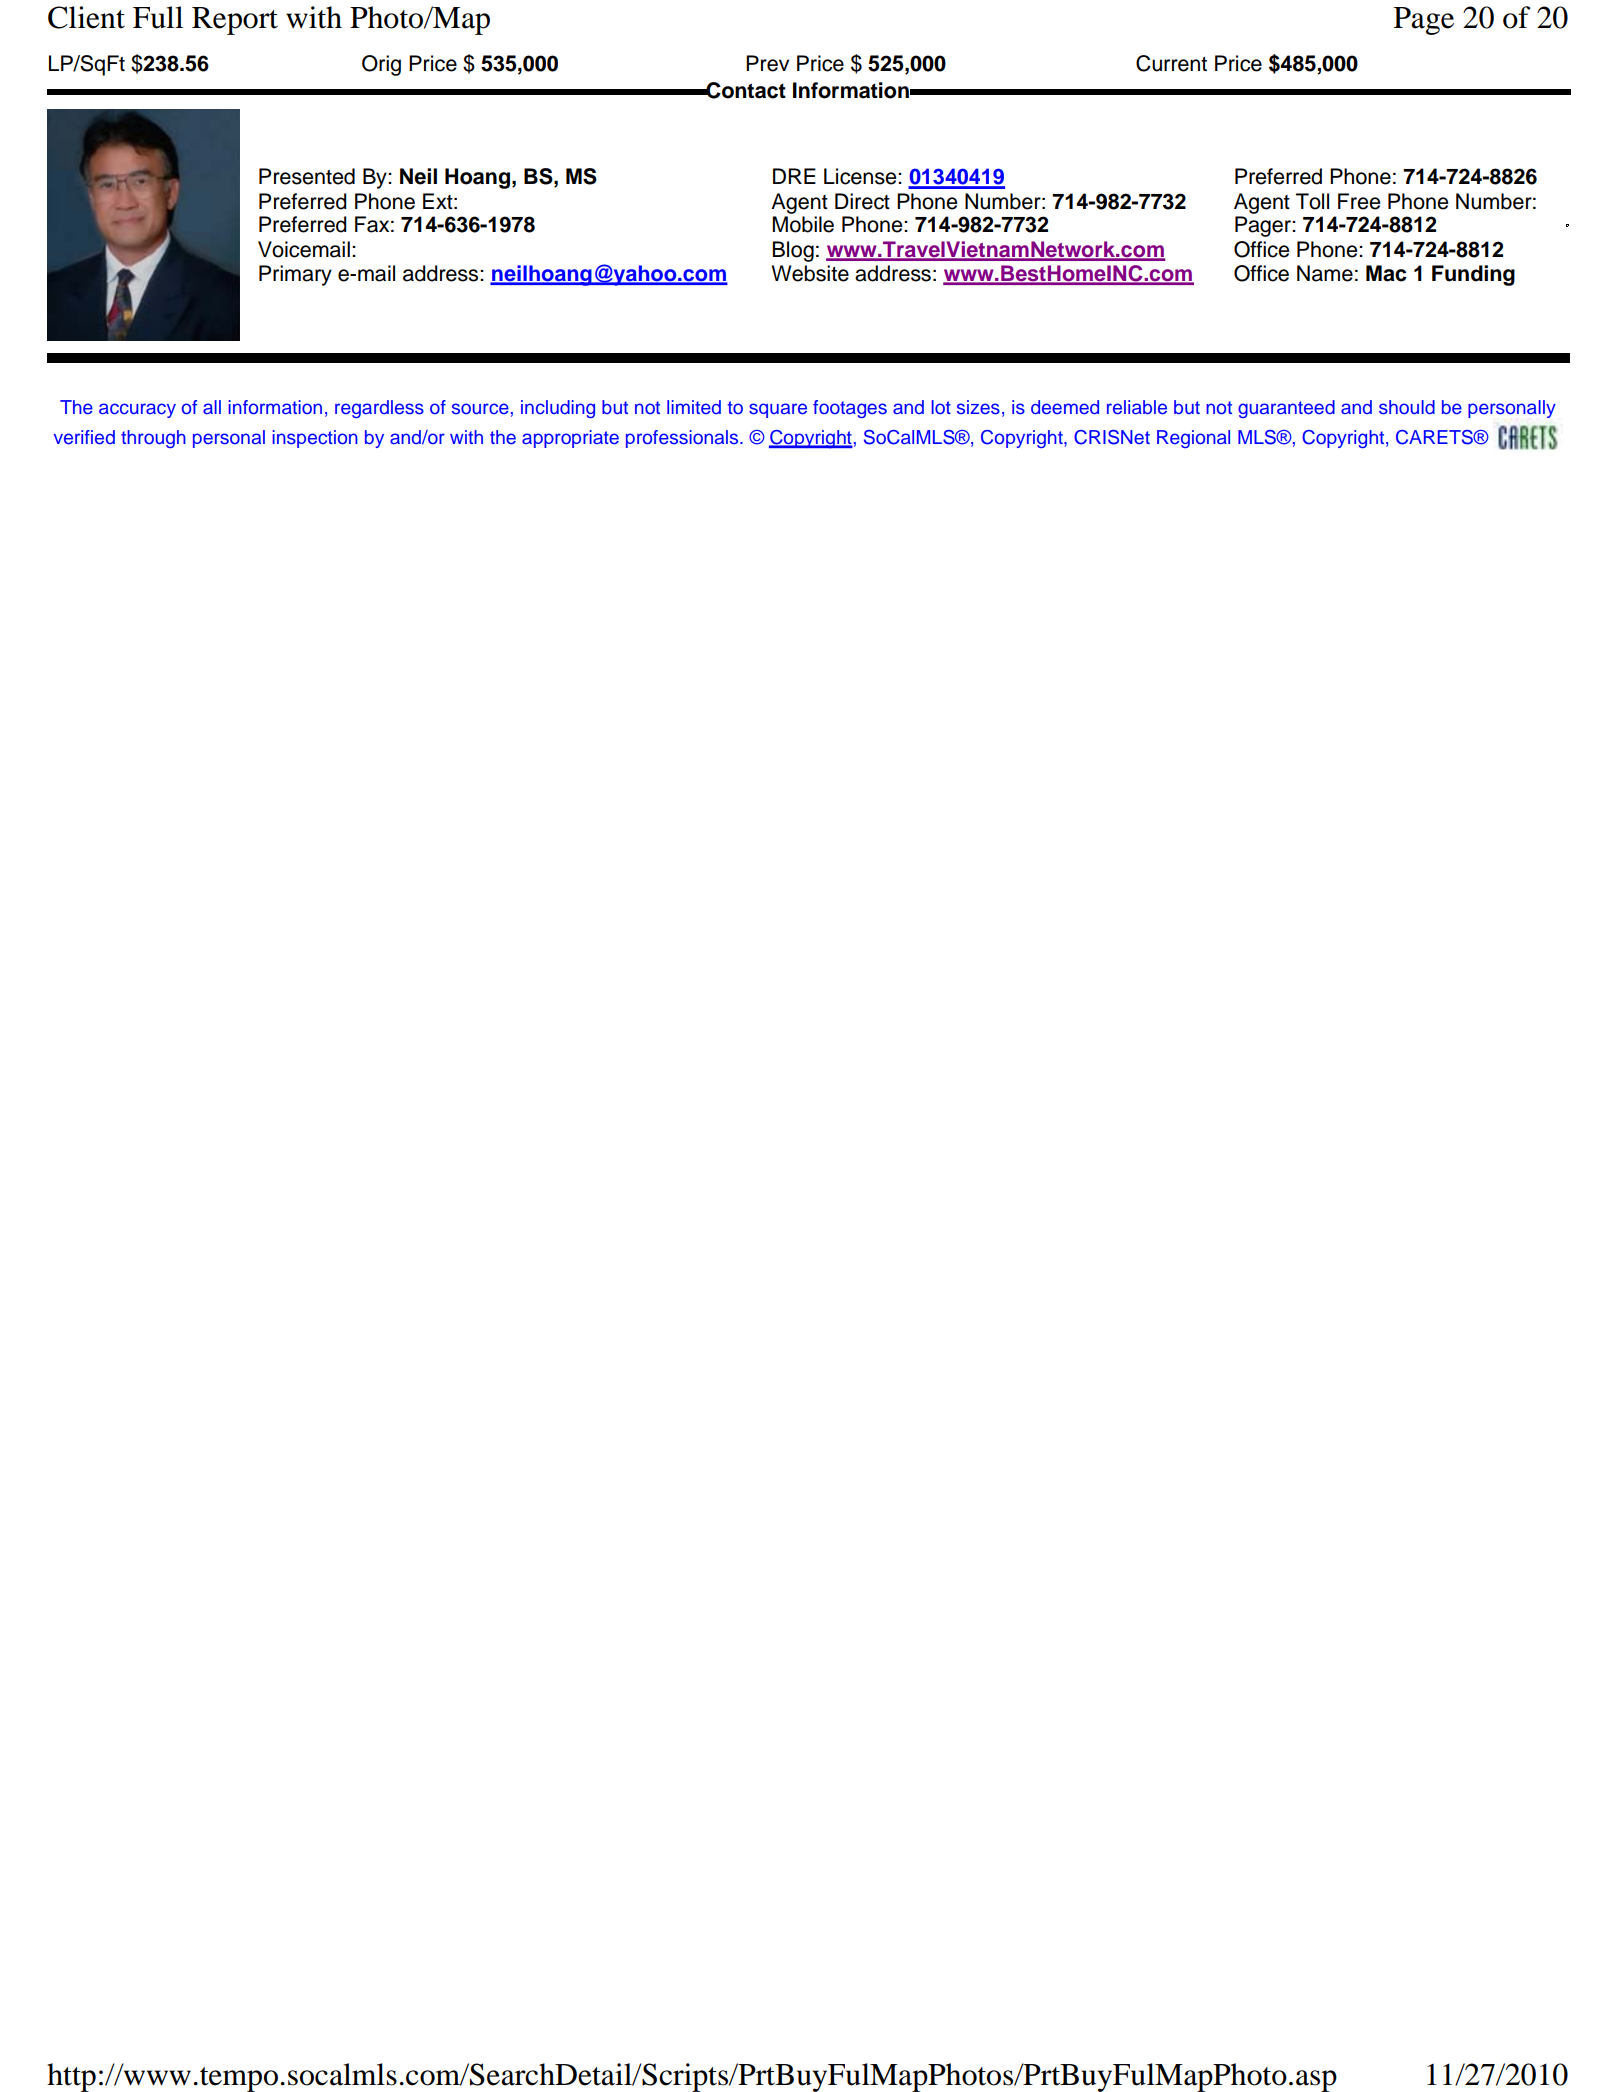 This document has height=2092, width=1616. What do you see at coordinates (295, 275) in the document?
I see `Primary` at bounding box center [295, 275].
